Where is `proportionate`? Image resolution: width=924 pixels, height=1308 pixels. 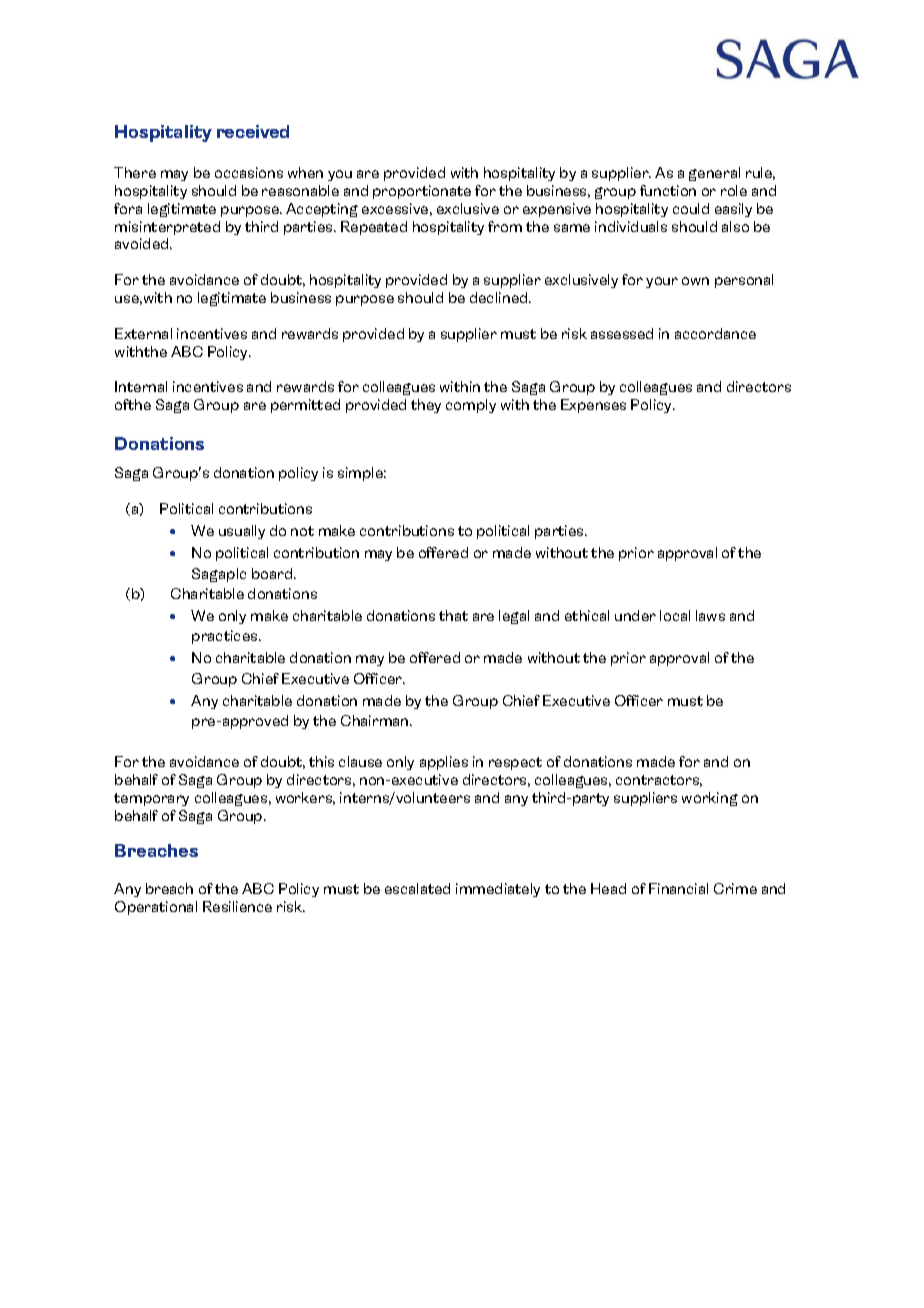
proportionate is located at coordinates (422, 192).
